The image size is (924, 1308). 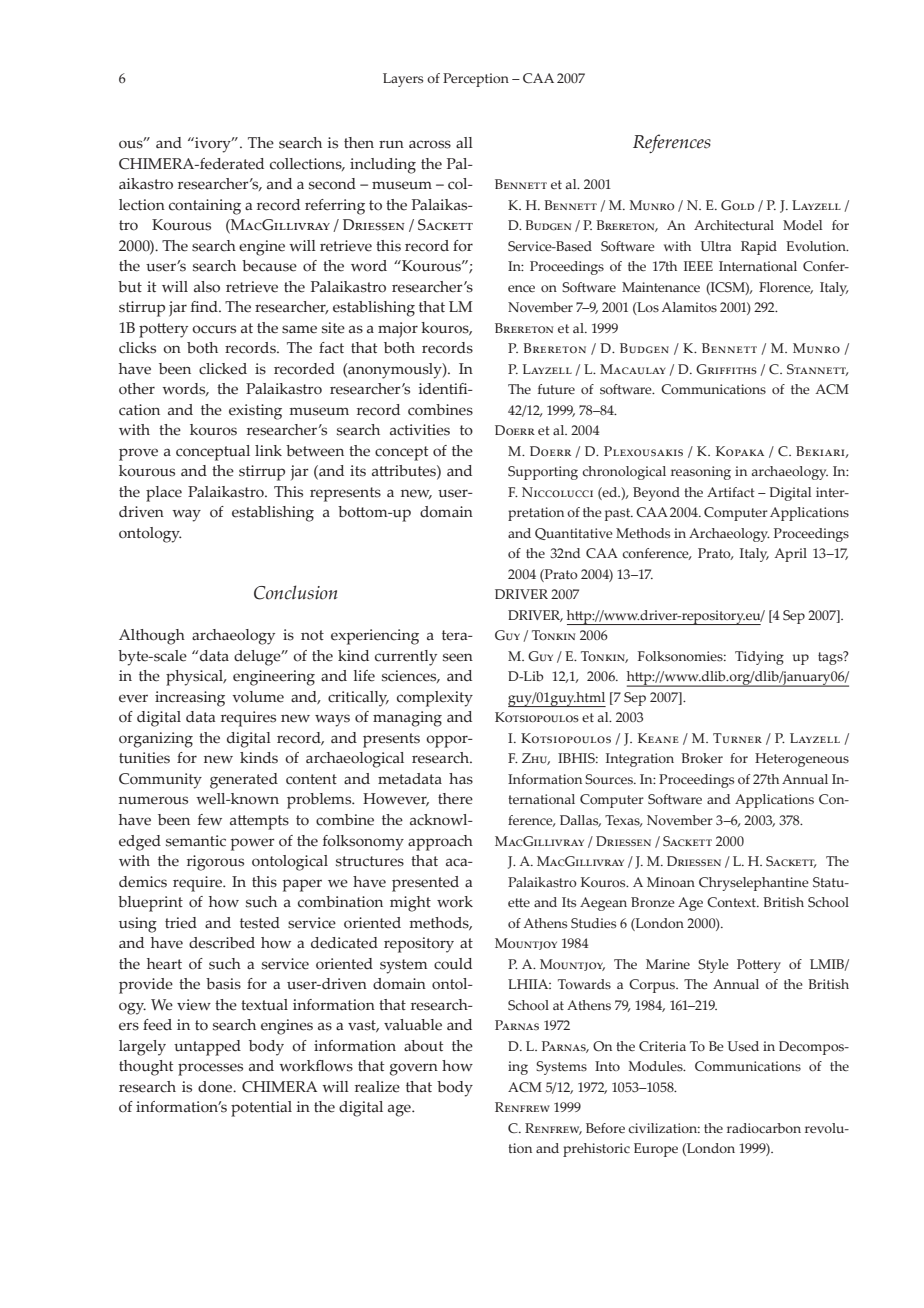 I want to click on second, so click(x=332, y=184).
